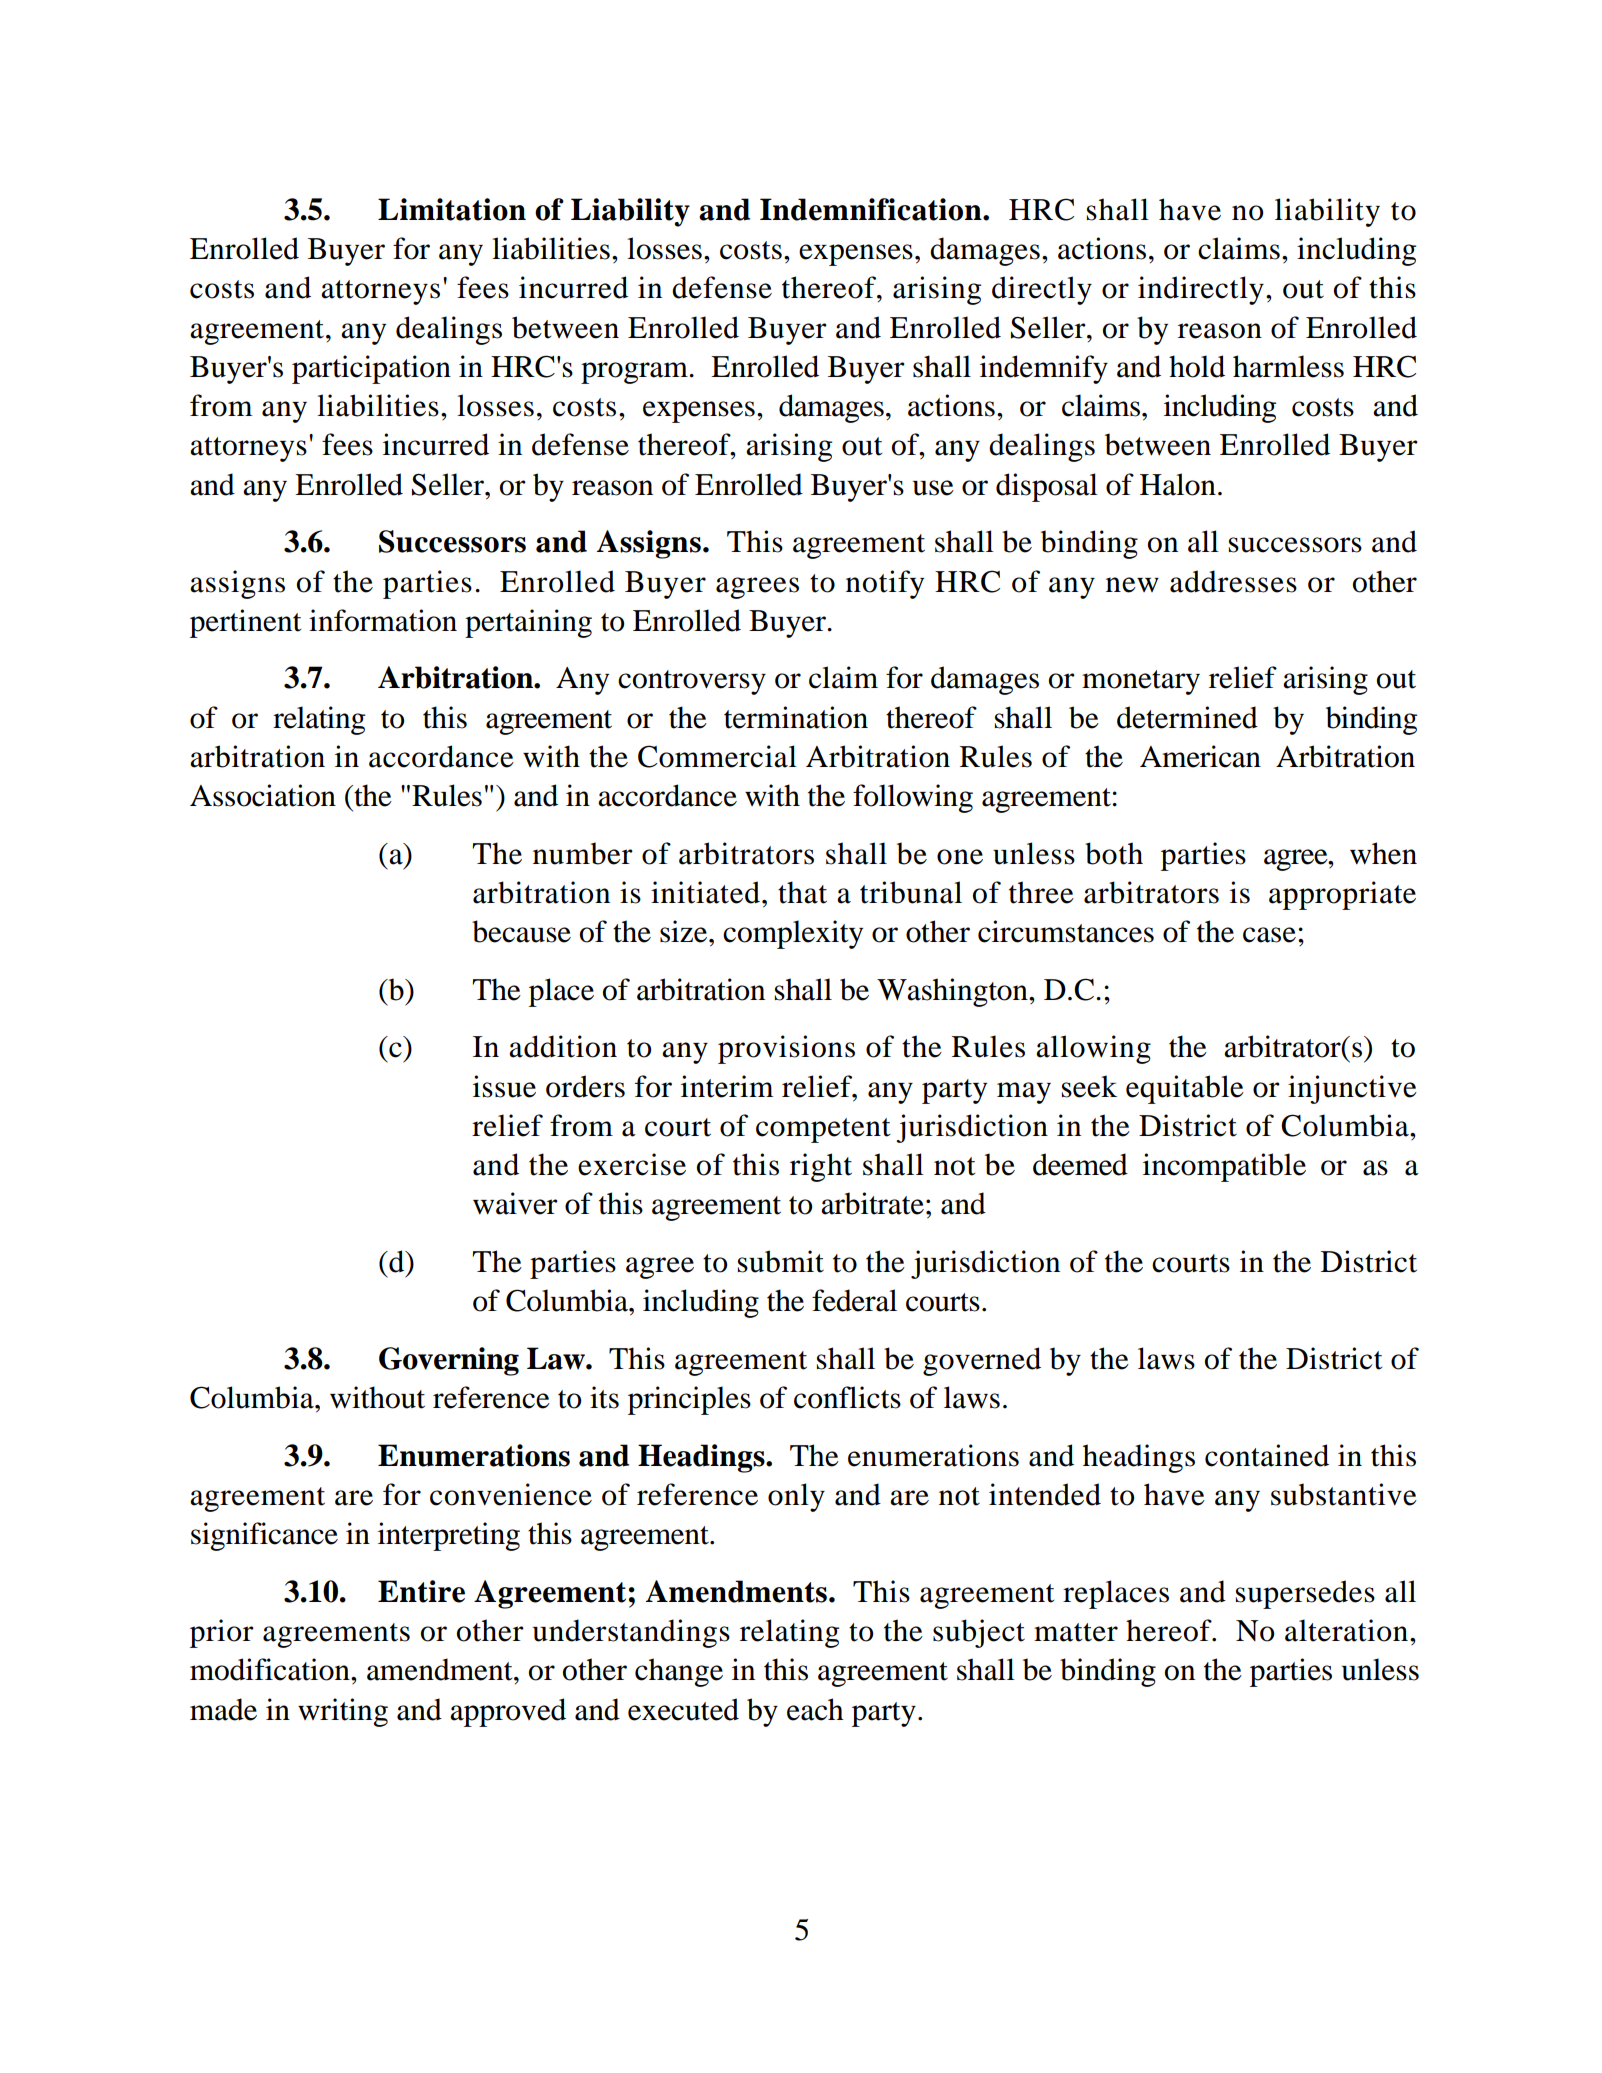 Image resolution: width=1602 pixels, height=2073 pixels. I want to click on complexity, so click(793, 934).
